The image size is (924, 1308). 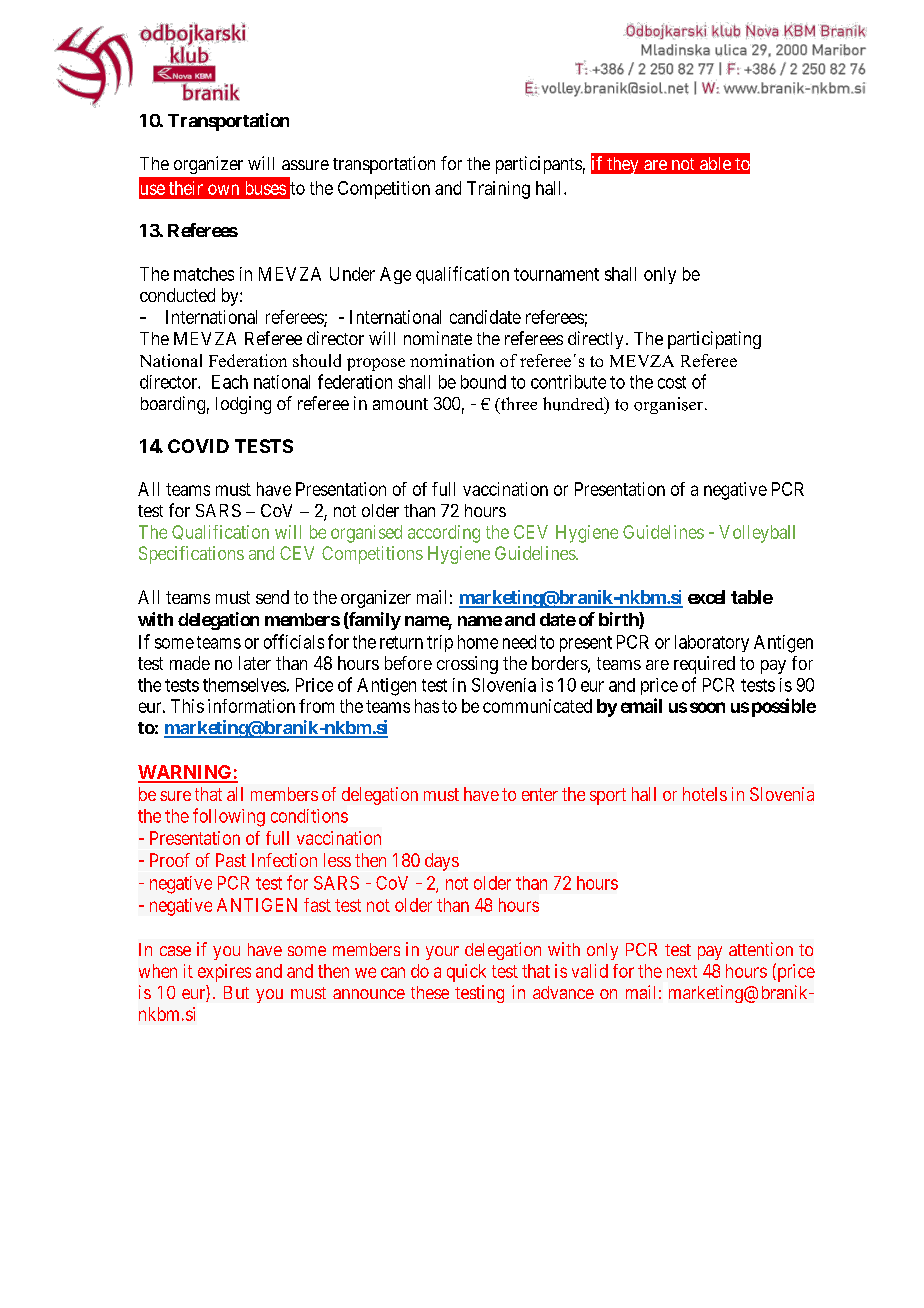 What do you see at coordinates (483, 382) in the screenshot?
I see `bound` at bounding box center [483, 382].
